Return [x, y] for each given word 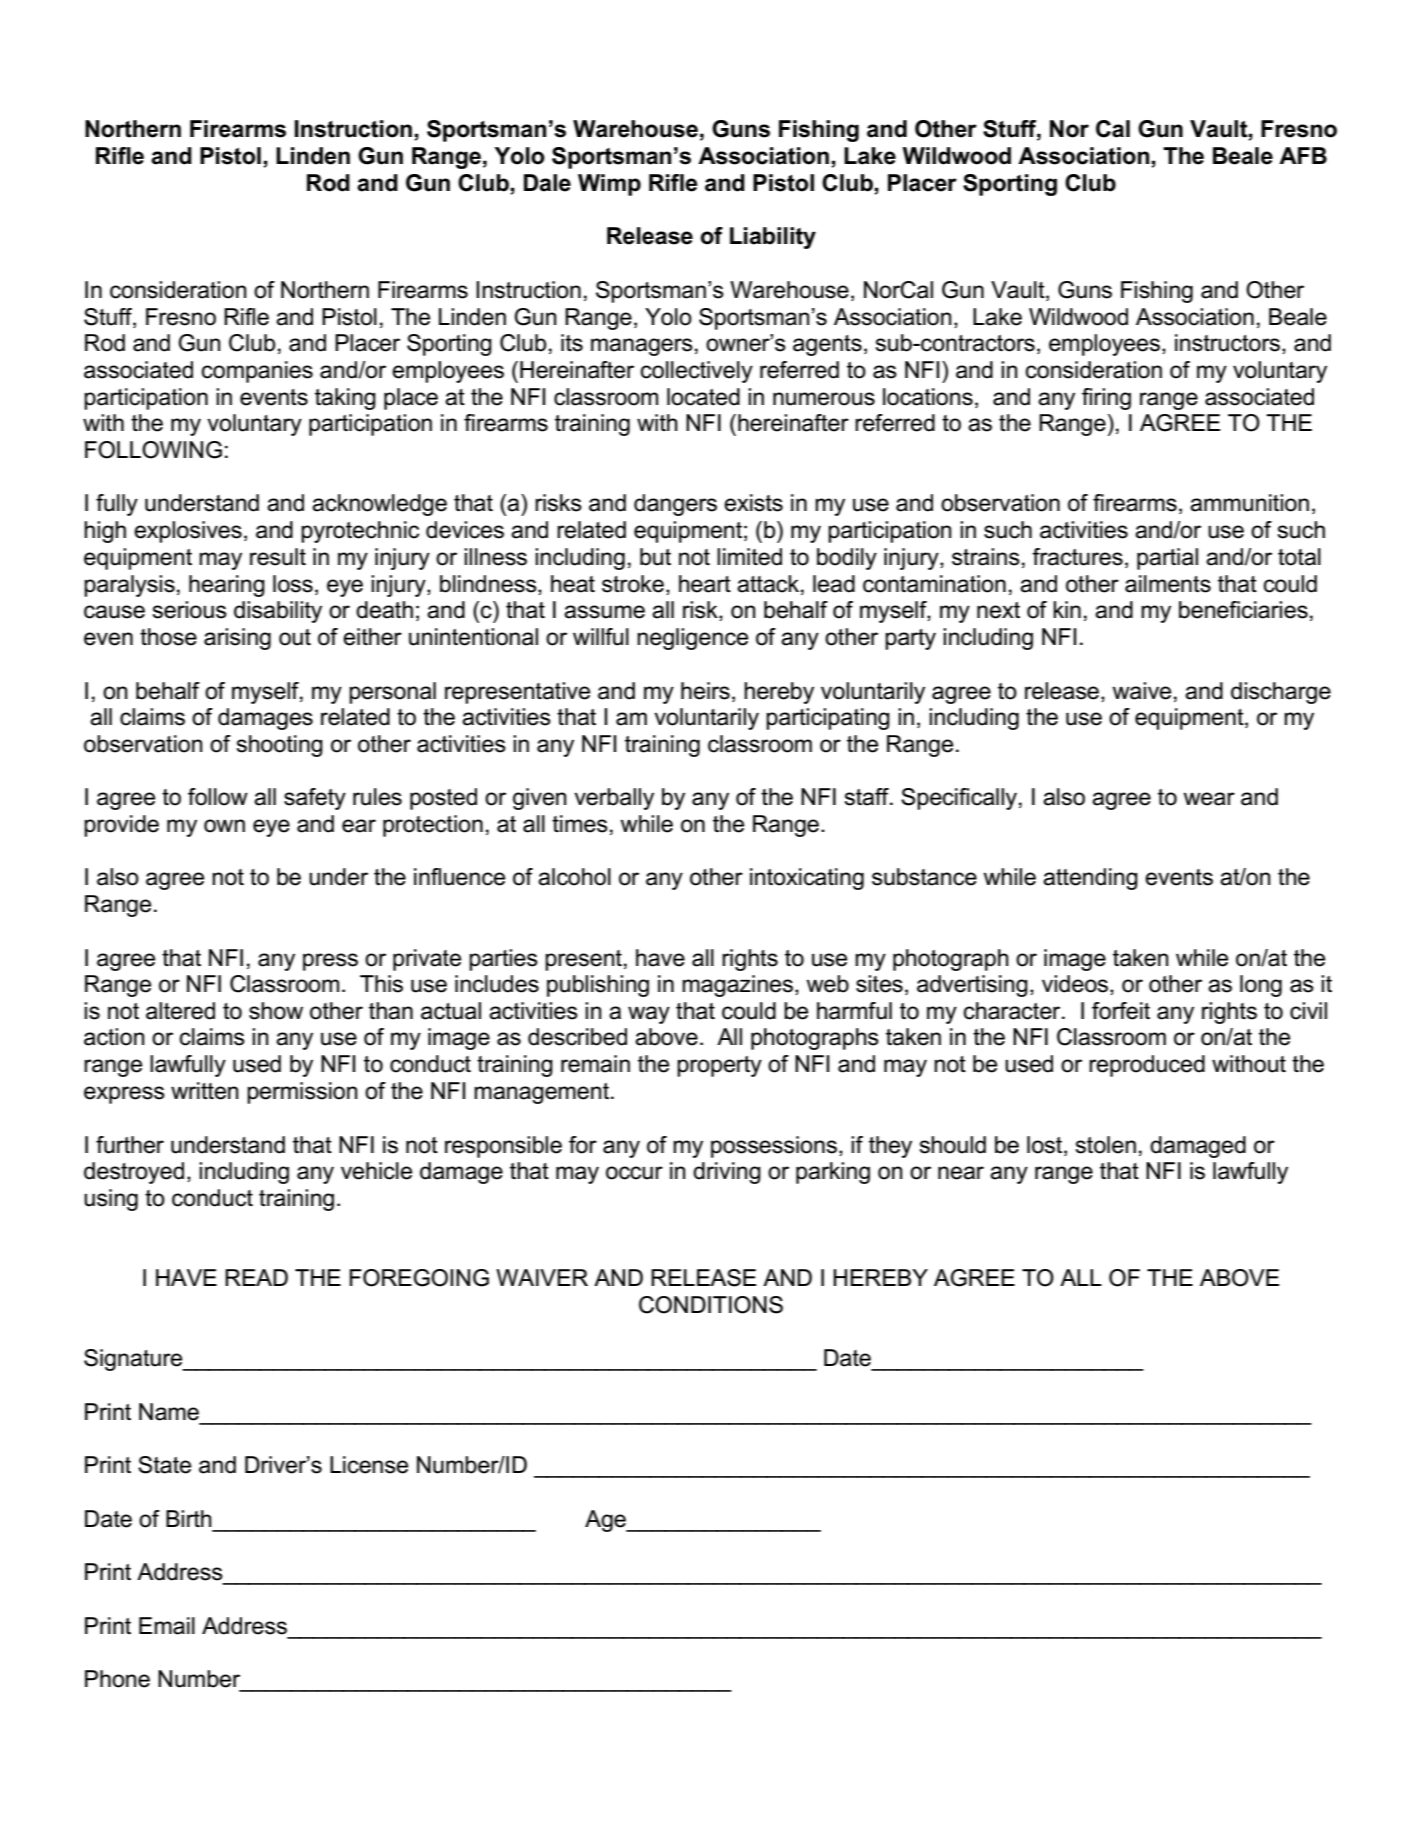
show [276, 1011]
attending [1090, 879]
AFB [1303, 155]
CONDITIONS [711, 1305]
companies [257, 372]
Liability [773, 238]
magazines [737, 986]
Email [167, 1626]
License [369, 1465]
